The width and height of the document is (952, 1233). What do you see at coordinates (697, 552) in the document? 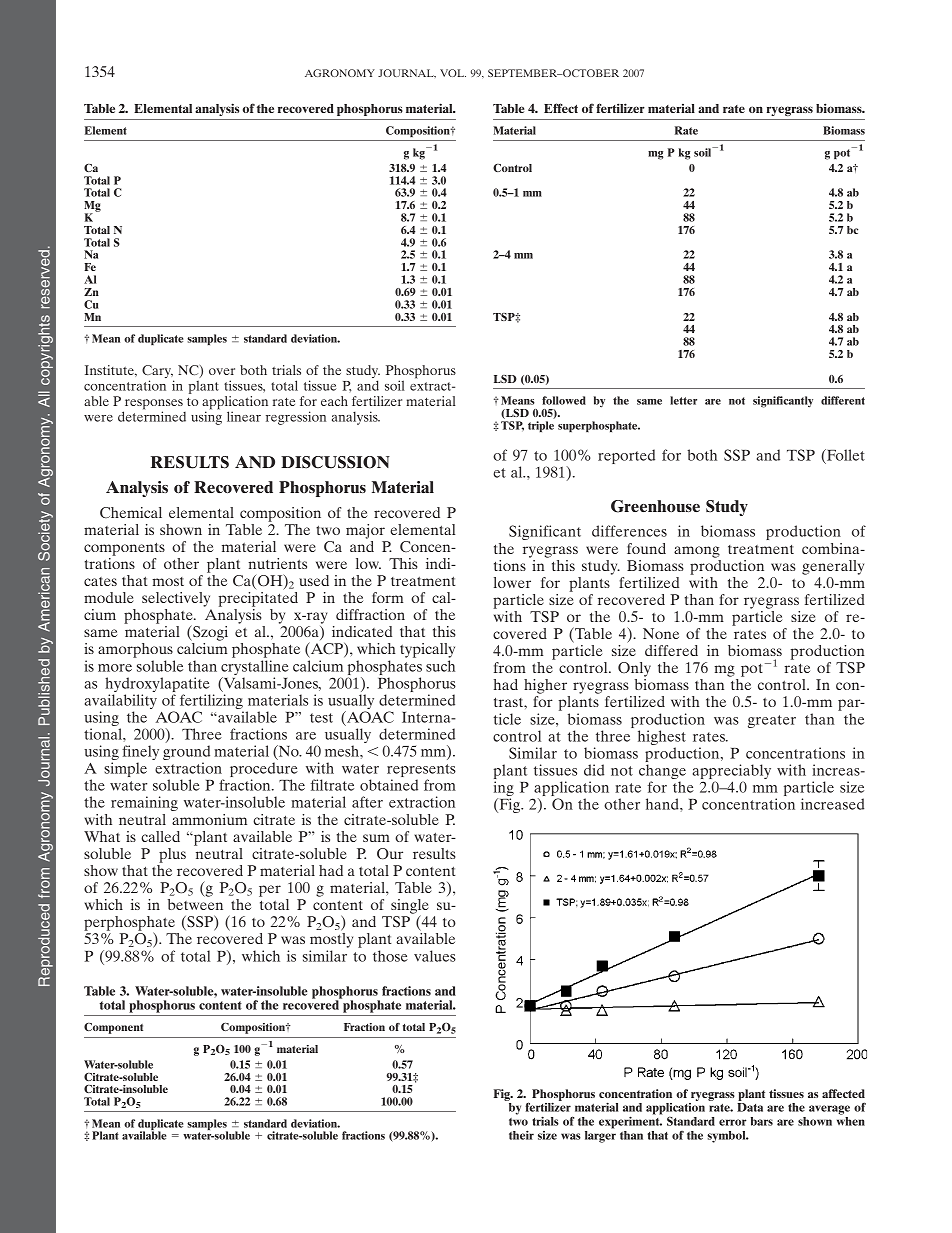
I see `among` at bounding box center [697, 552].
